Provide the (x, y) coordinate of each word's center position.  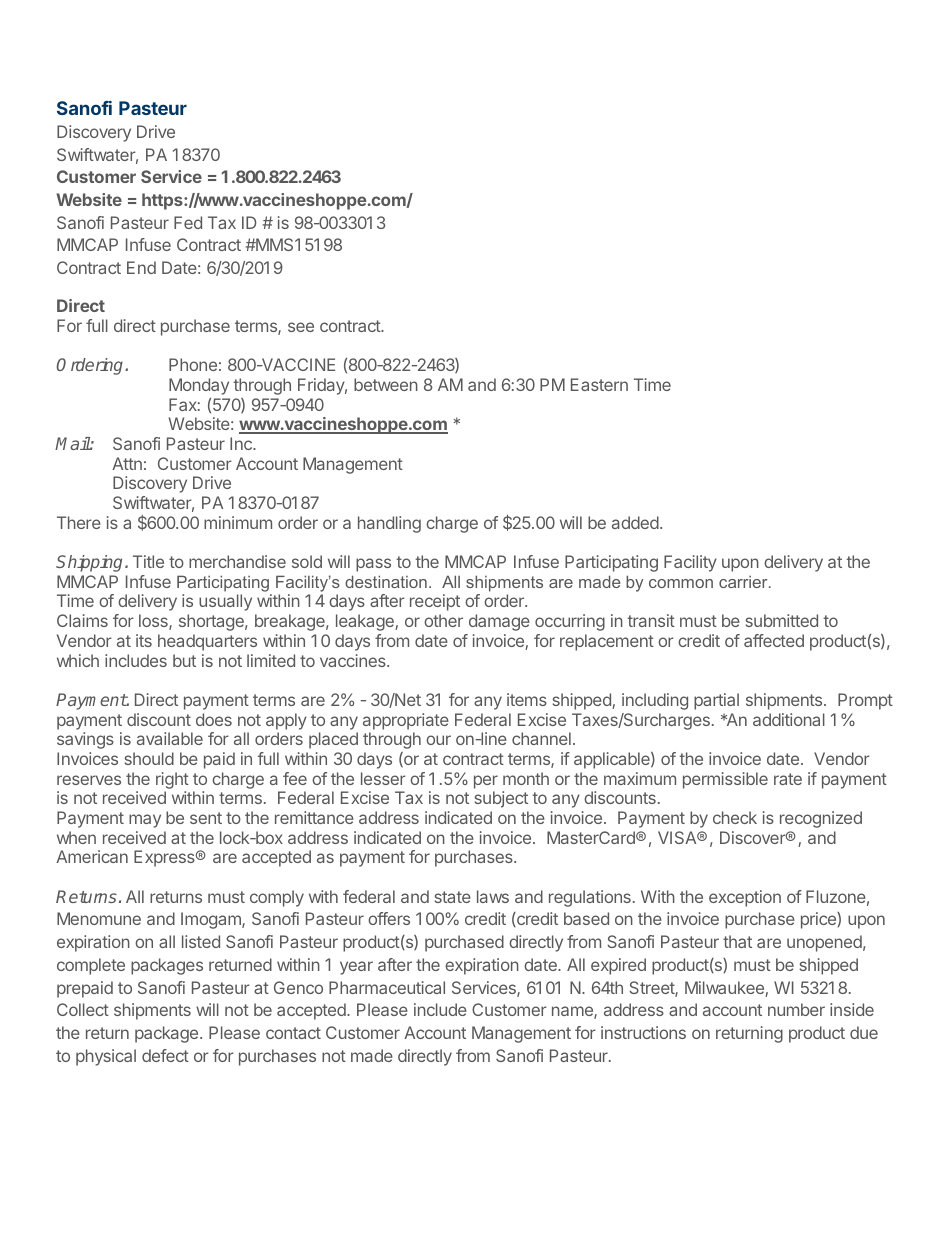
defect (165, 1055)
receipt (435, 602)
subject (501, 799)
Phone (193, 364)
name (573, 1012)
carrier (744, 582)
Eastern (599, 384)
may (145, 821)
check (735, 817)
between (386, 384)
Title (148, 561)
